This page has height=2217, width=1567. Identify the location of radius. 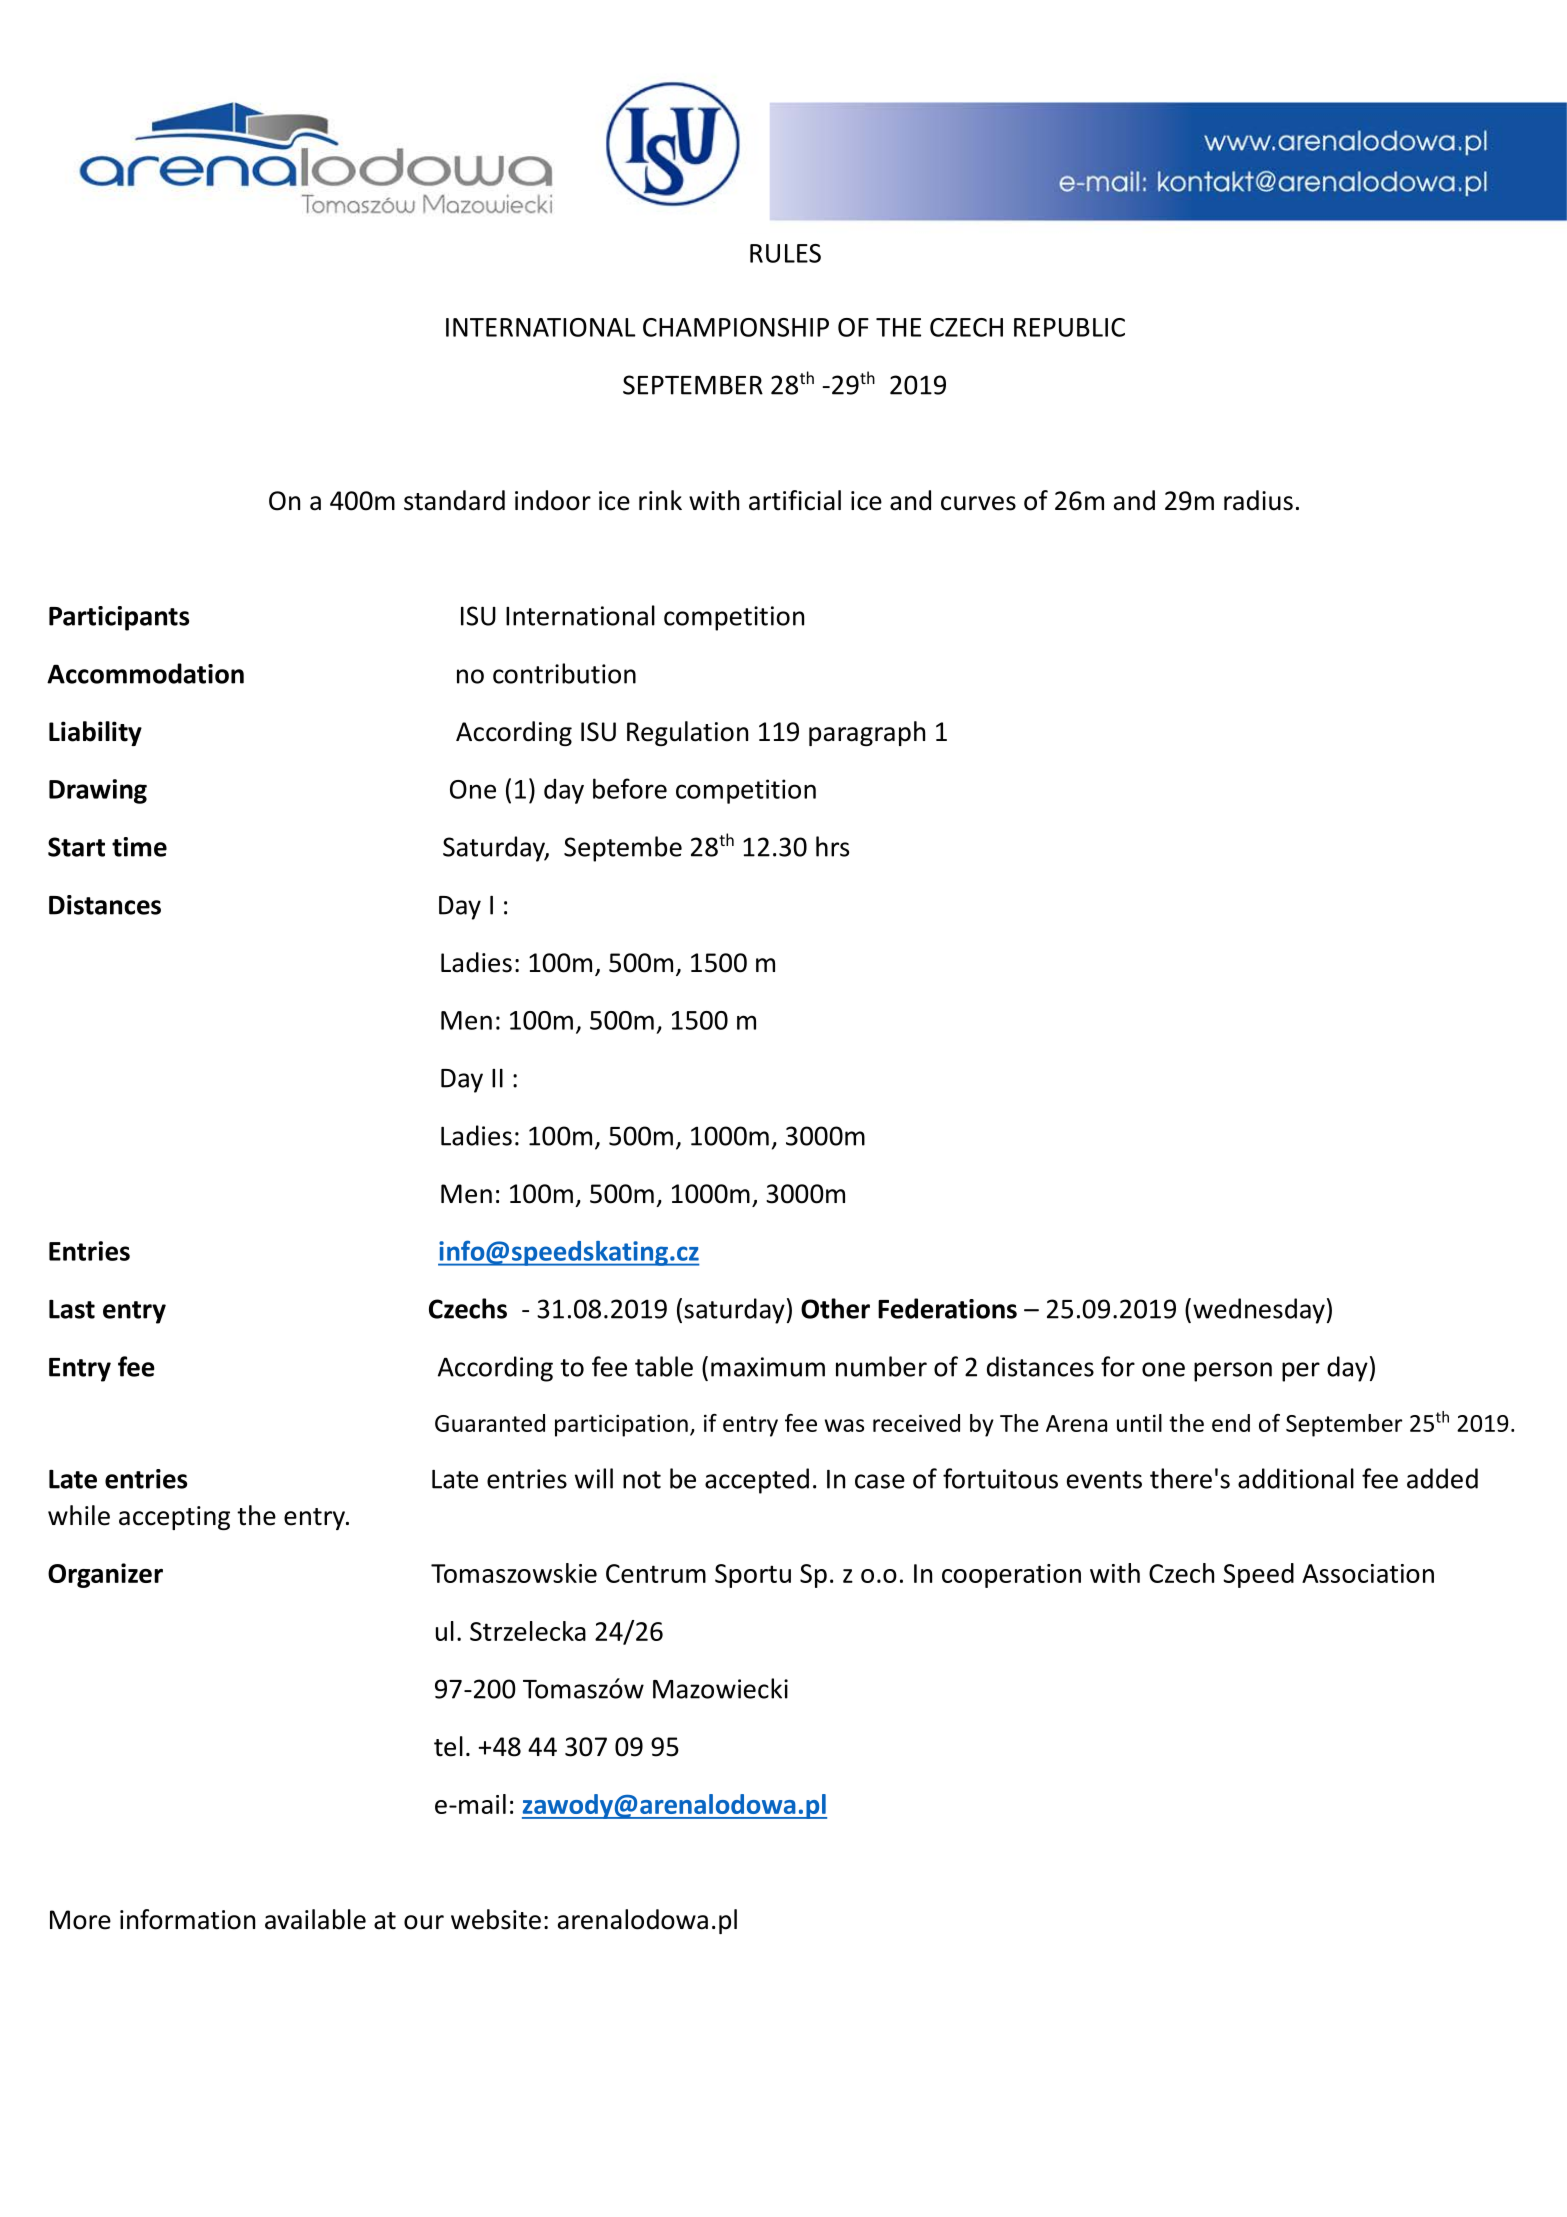
(1258, 500).
